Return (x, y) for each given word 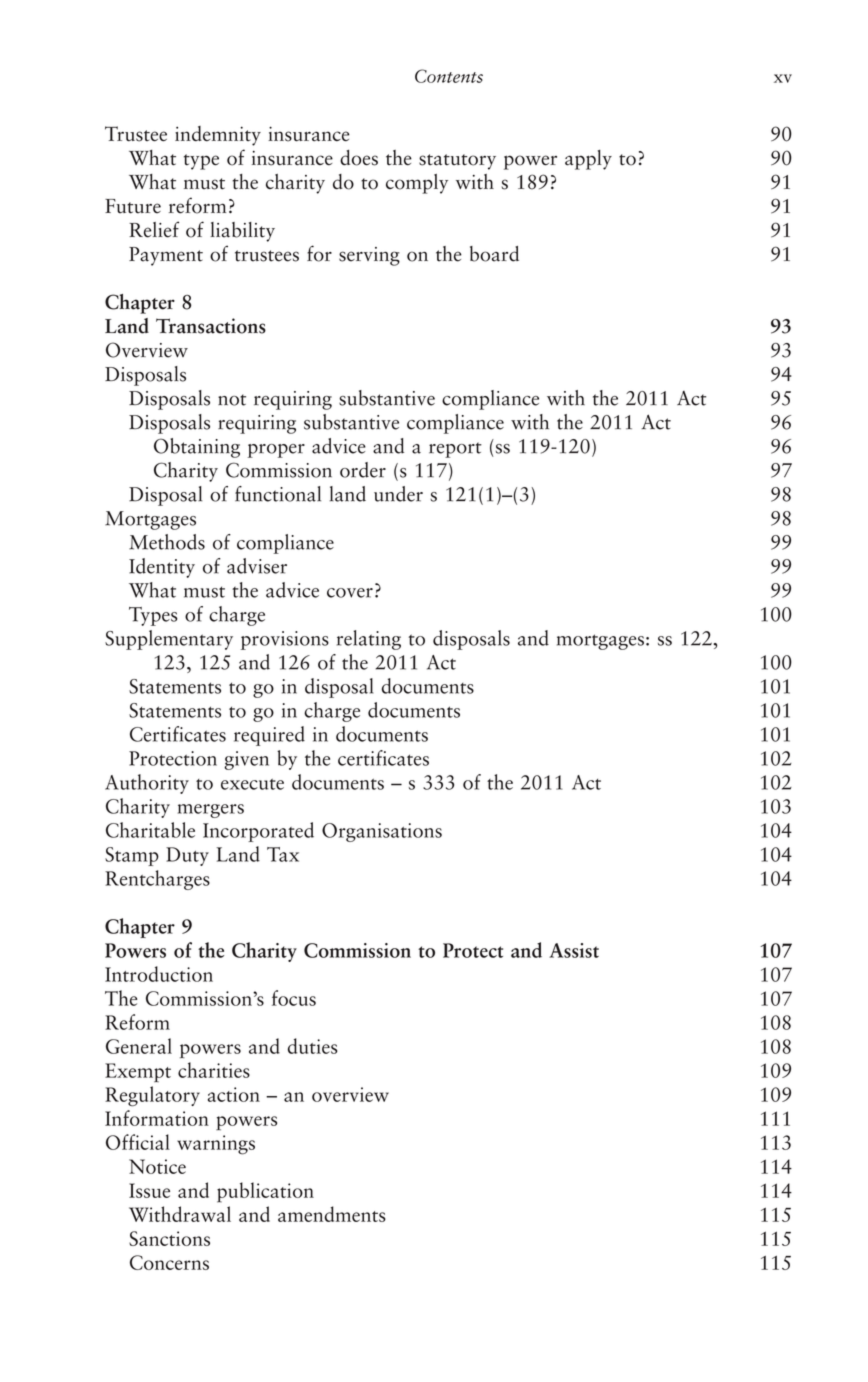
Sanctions (169, 1238)
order (363, 470)
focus (294, 998)
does (359, 158)
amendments (332, 1214)
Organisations (382, 832)
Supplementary (169, 640)
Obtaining (197, 448)
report (455, 450)
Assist (574, 950)
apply (588, 160)
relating (369, 640)
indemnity (218, 136)
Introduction (159, 974)
